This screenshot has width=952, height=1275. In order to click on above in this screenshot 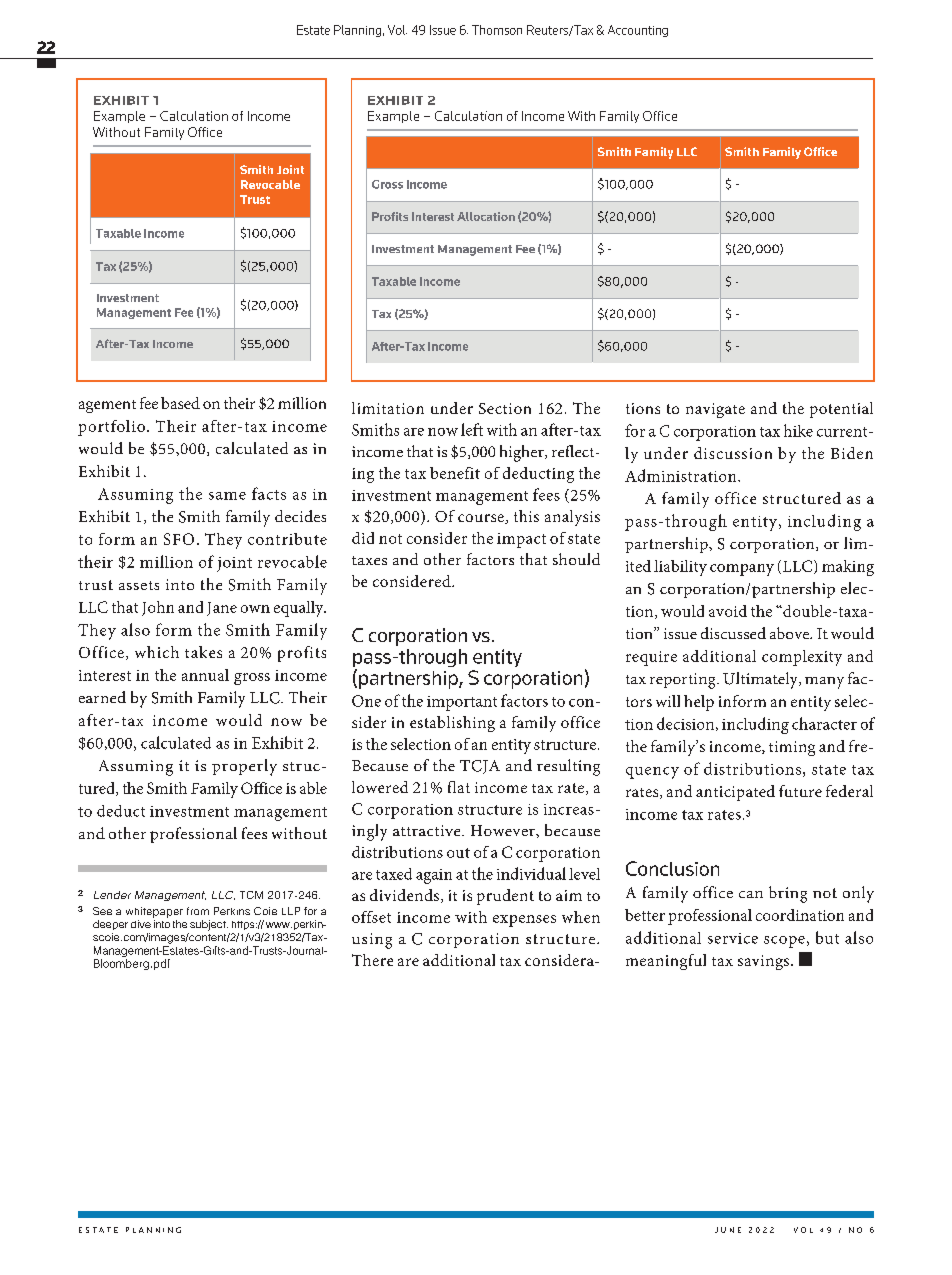, I will do `click(791, 633)`.
